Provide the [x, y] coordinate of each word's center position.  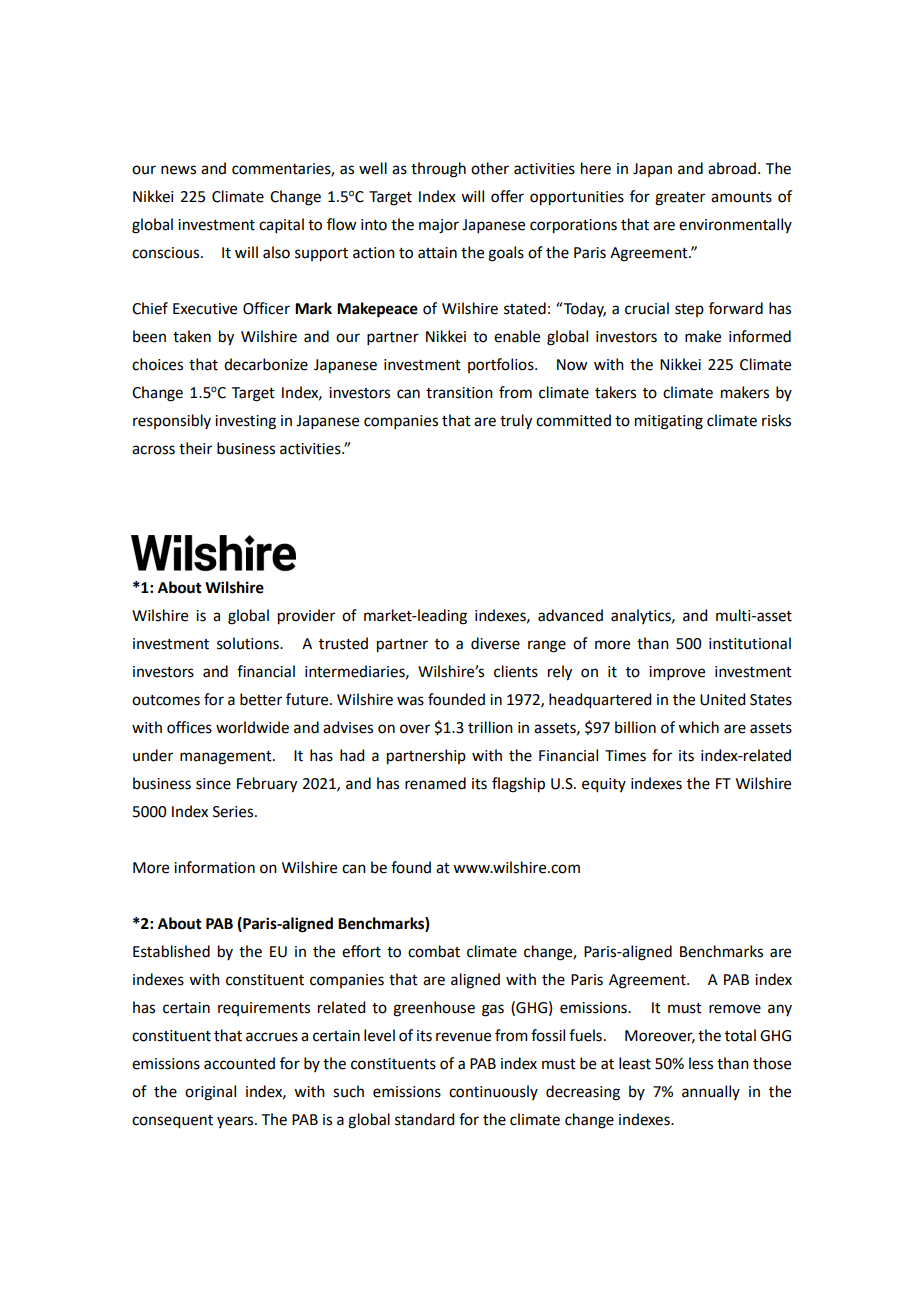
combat [434, 951]
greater [680, 199]
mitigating [669, 422]
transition [459, 393]
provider [306, 617]
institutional [750, 643]
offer [507, 196]
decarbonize [266, 364]
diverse [495, 643]
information [214, 867]
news [178, 170]
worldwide [252, 727]
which [698, 727]
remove [735, 1009]
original [210, 1093]
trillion [490, 727]
